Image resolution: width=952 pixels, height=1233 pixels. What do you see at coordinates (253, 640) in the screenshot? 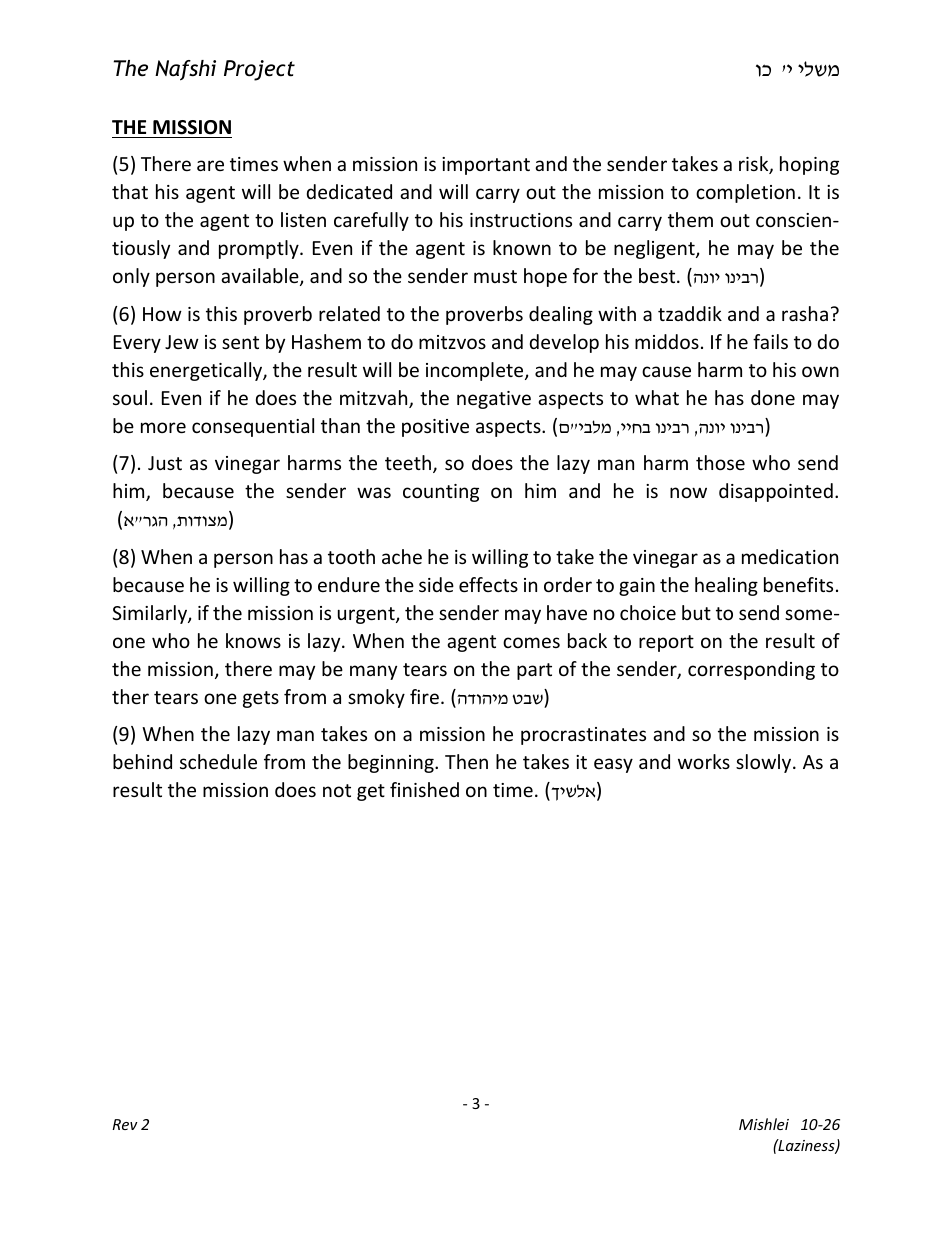
I see `knows` at bounding box center [253, 640].
